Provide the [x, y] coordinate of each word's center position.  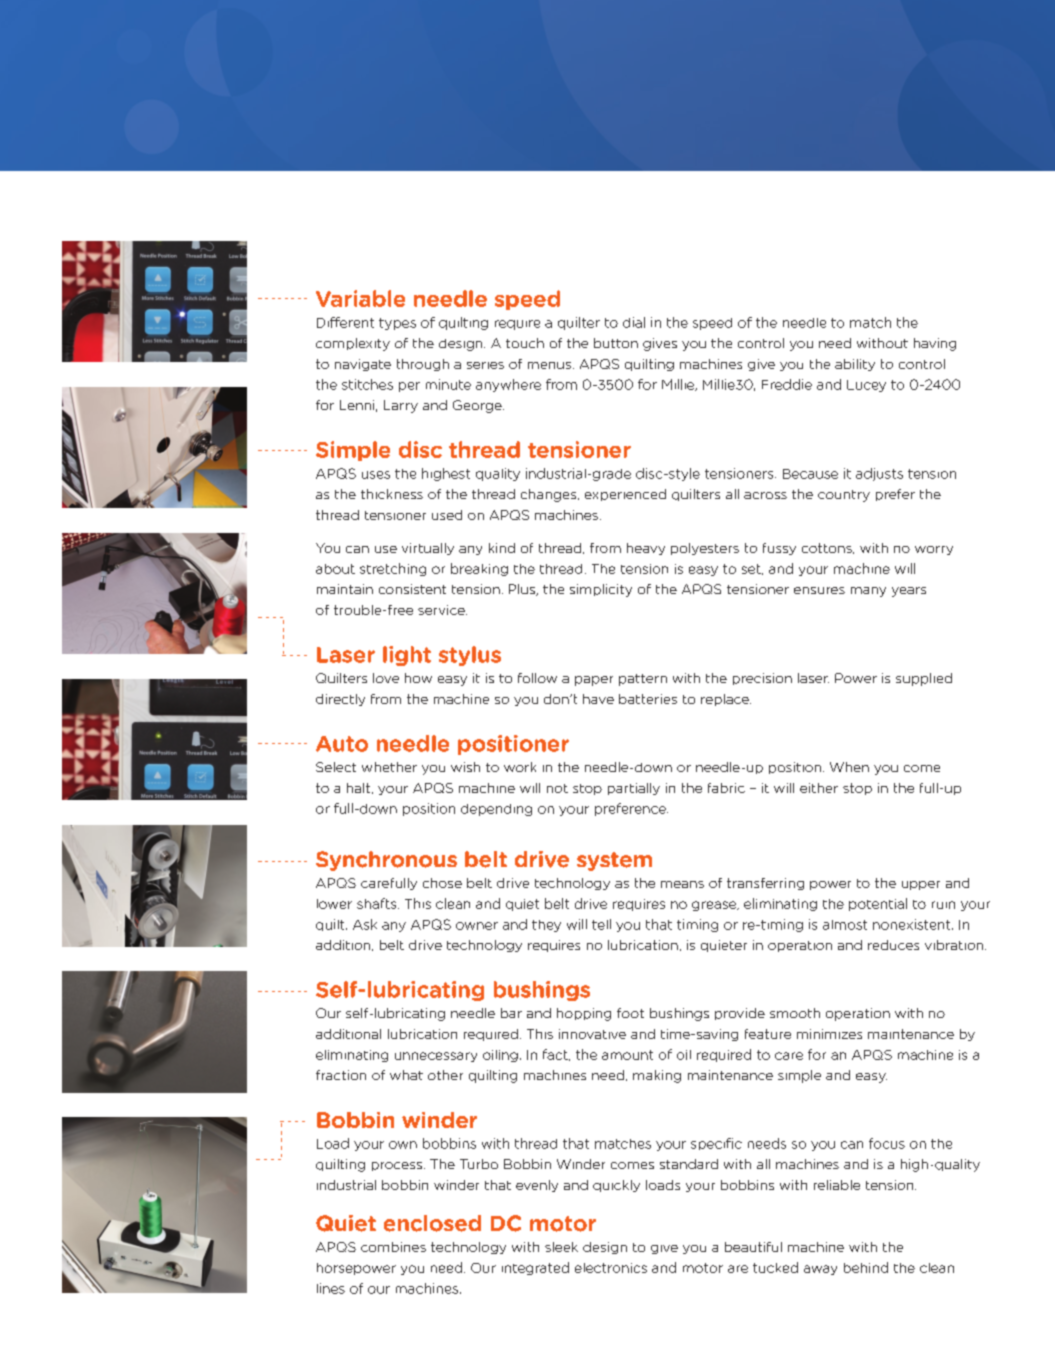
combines [393, 1247]
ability [855, 365]
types [397, 324]
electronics [611, 1268]
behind [866, 1267]
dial [634, 322]
